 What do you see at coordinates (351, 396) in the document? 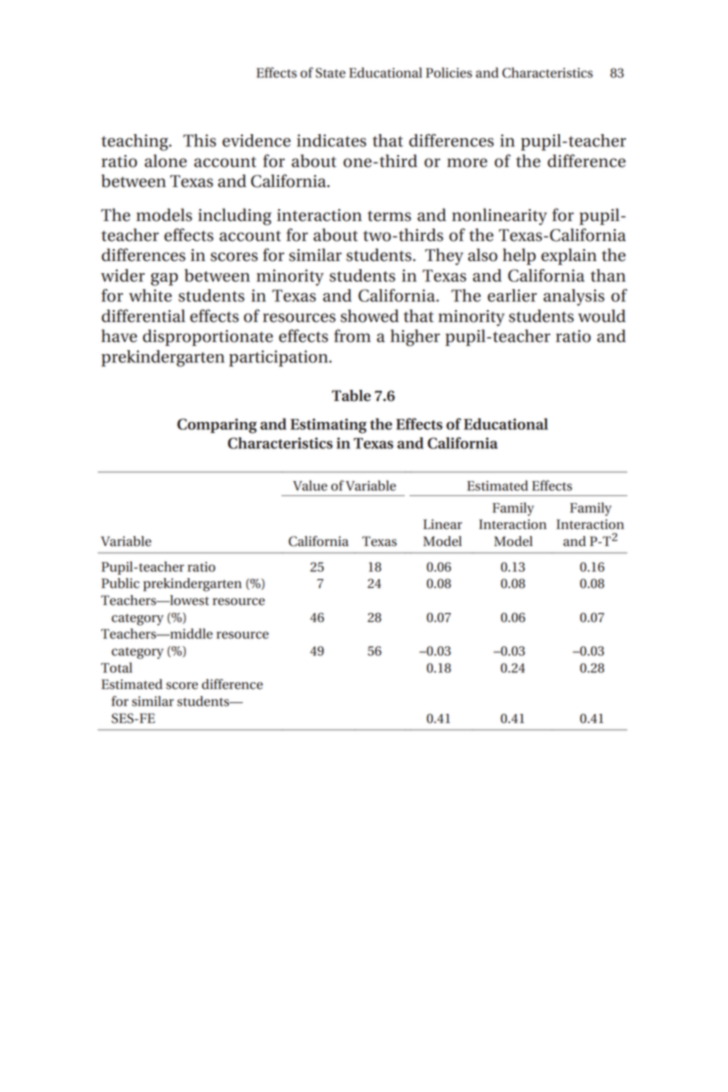
I see `Table` at bounding box center [351, 396].
